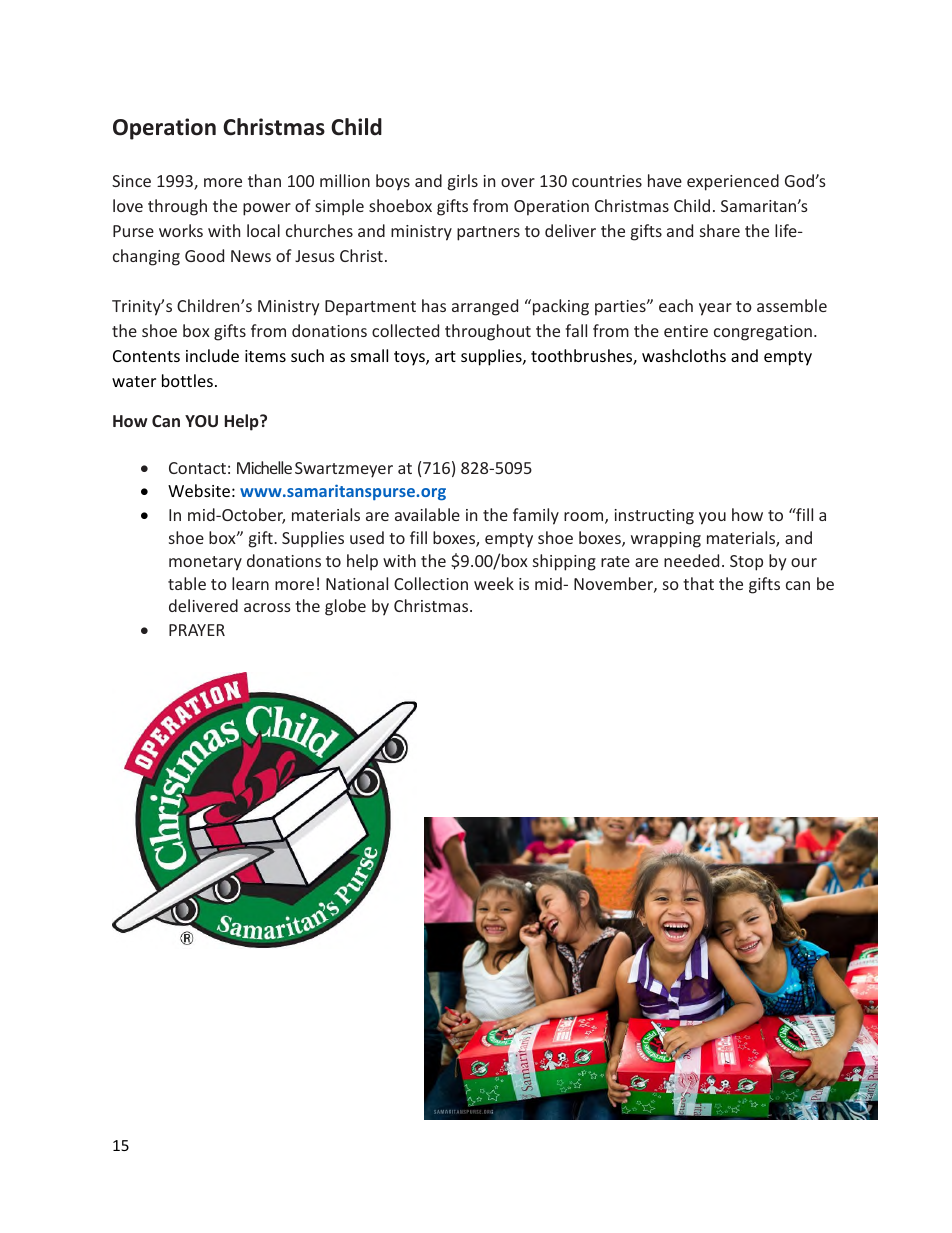 Image resolution: width=952 pixels, height=1233 pixels. I want to click on Michelle, so click(264, 467).
